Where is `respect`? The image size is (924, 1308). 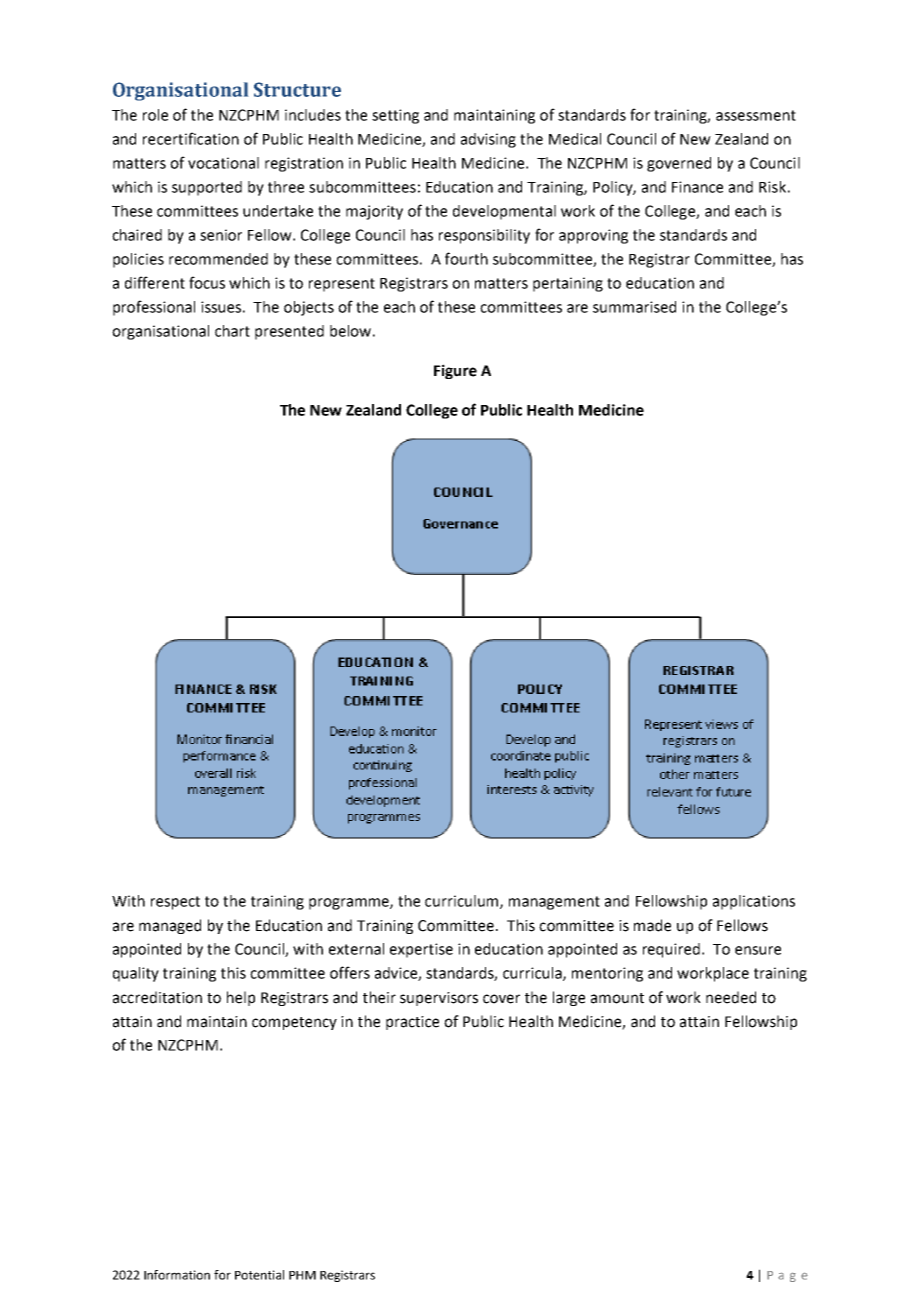
respect is located at coordinates (175, 903).
